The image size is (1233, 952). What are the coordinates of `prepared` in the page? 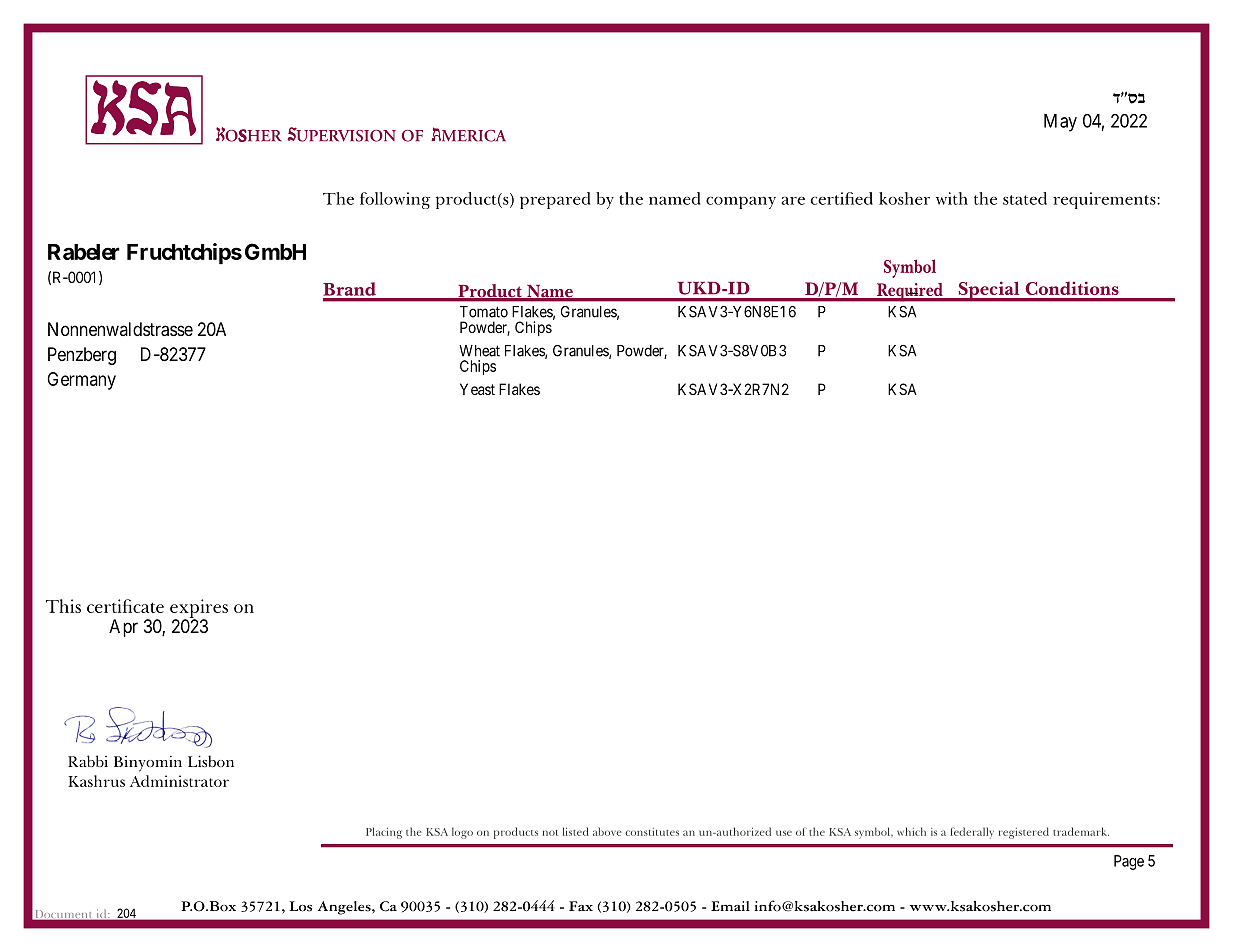 It's located at (555, 200).
